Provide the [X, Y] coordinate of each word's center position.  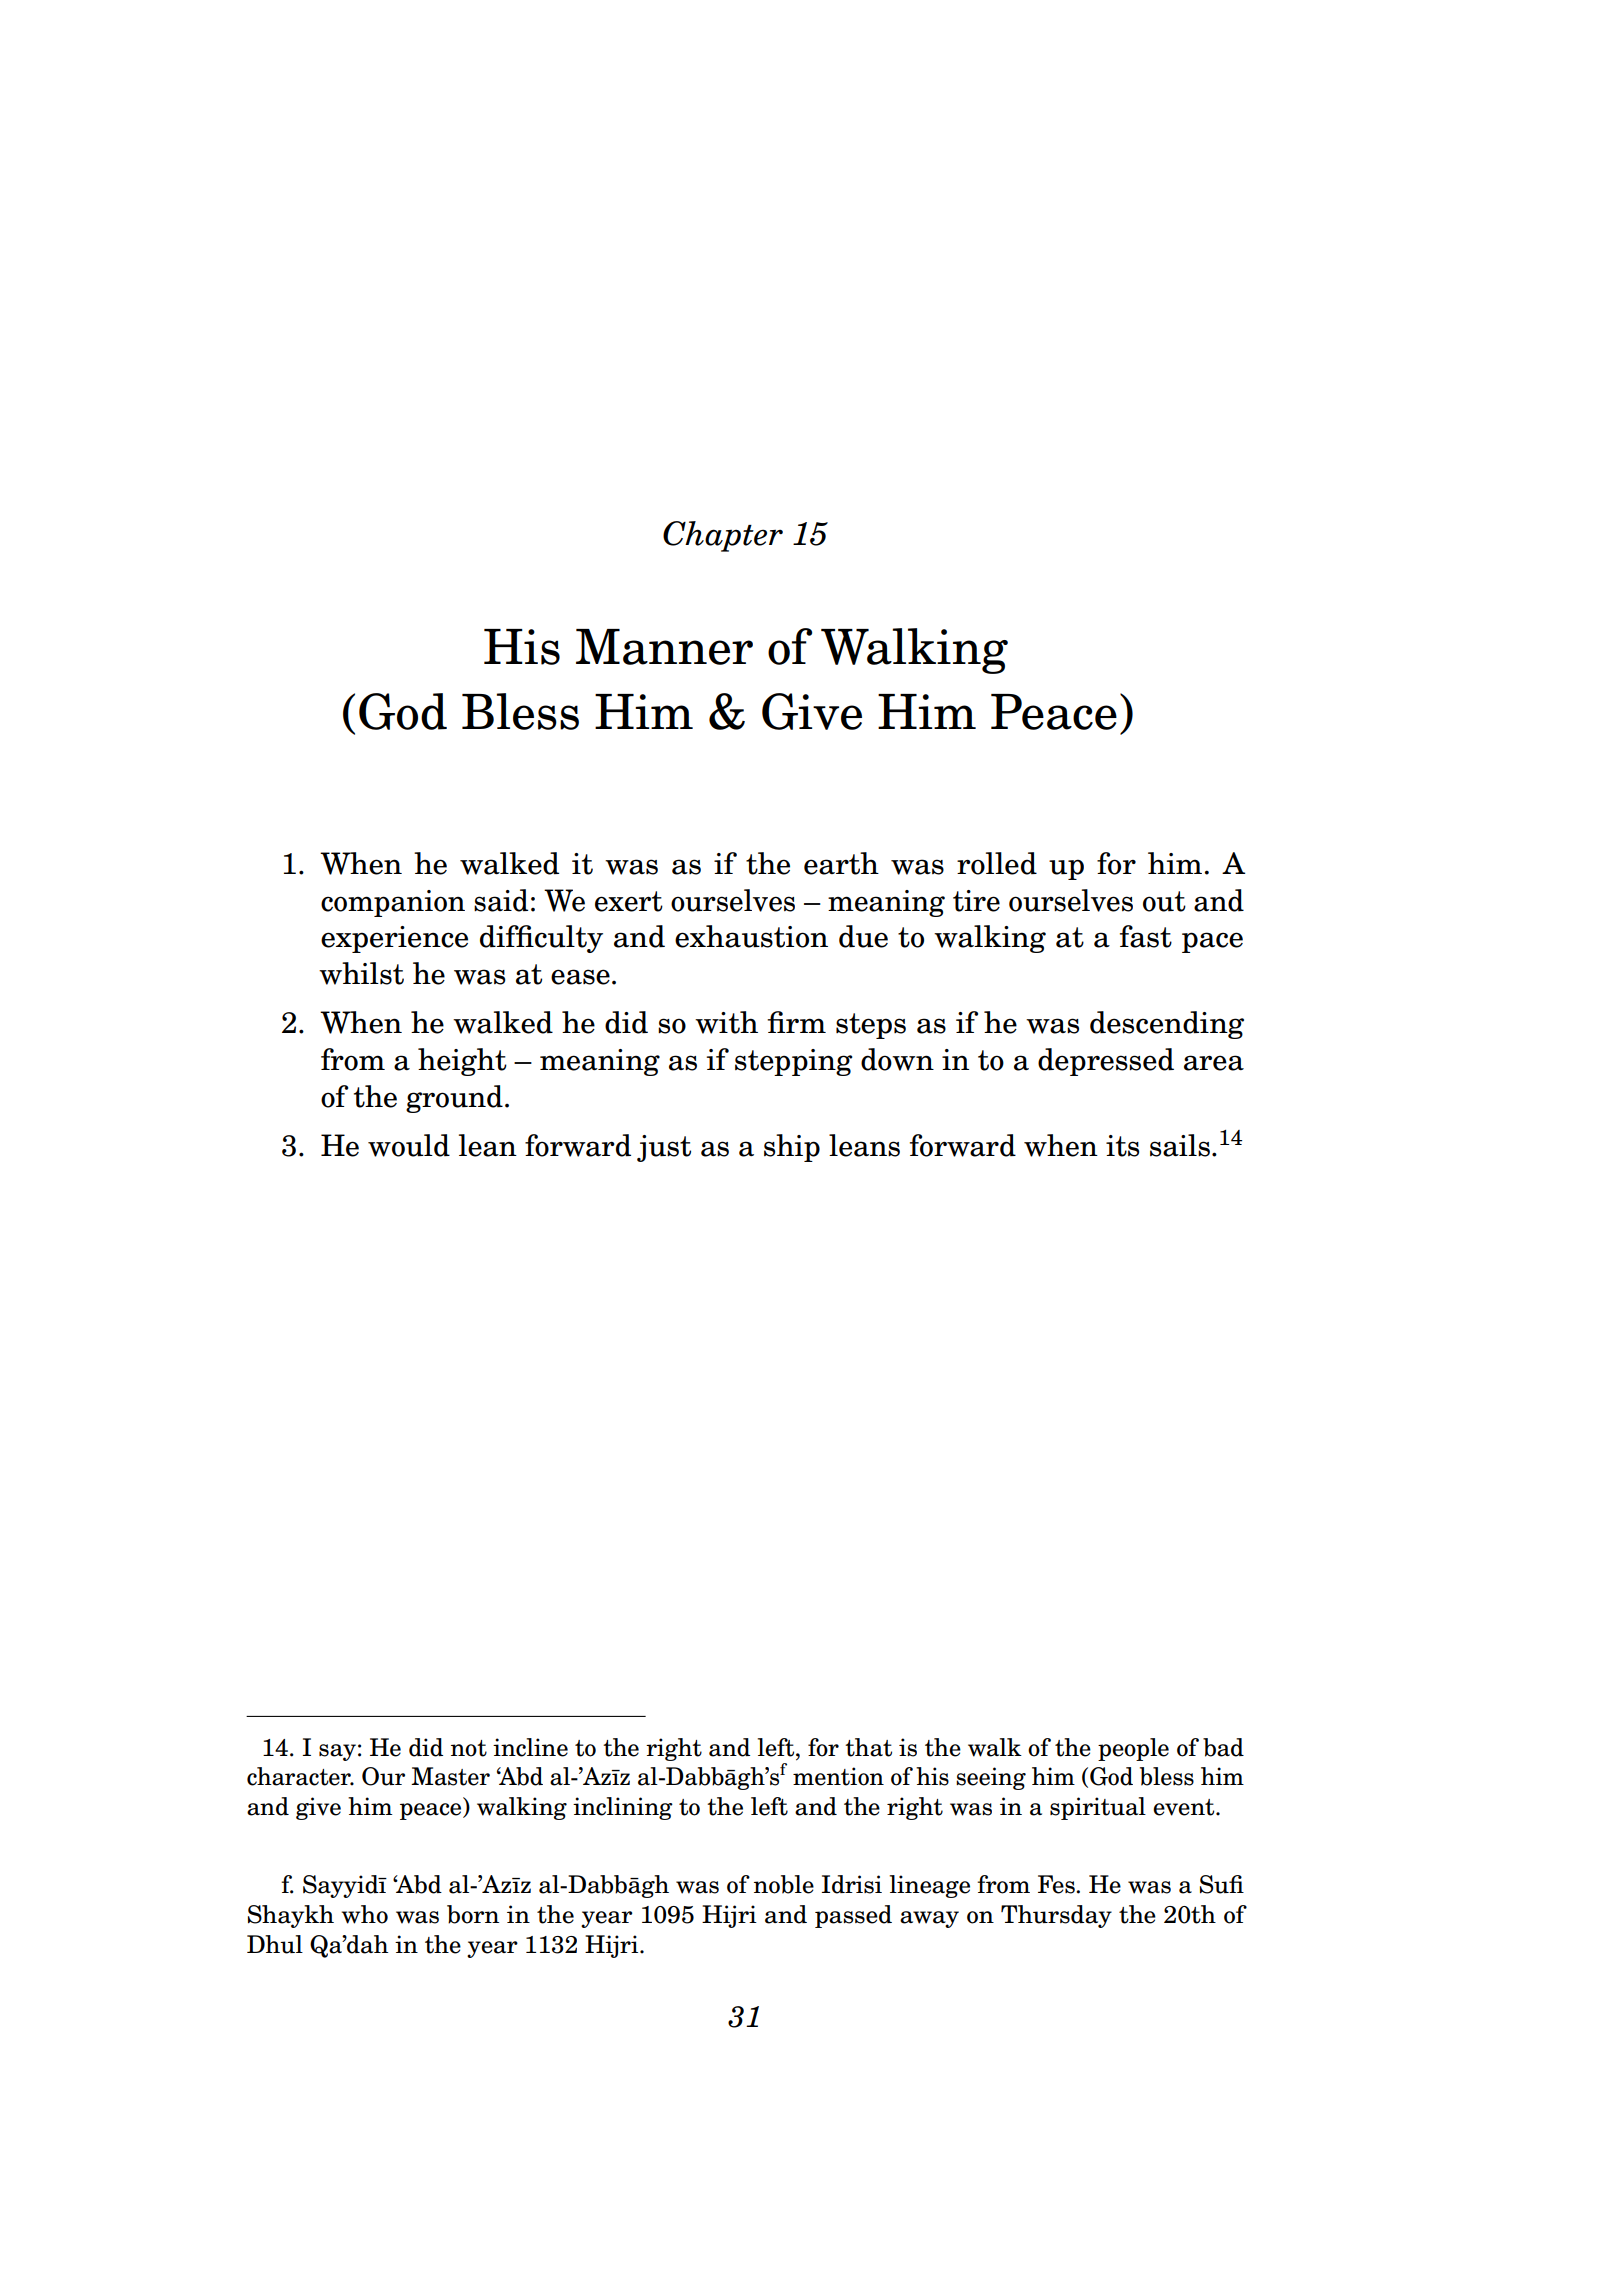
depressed [1106, 1062]
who [364, 1914]
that [868, 1747]
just [664, 1148]
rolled [997, 863]
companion [393, 903]
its [1122, 1146]
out [1164, 901]
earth [841, 863]
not [469, 1748]
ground [454, 1099]
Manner [664, 647]
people [1133, 1749]
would [409, 1145]
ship [792, 1148]
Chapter [723, 536]
